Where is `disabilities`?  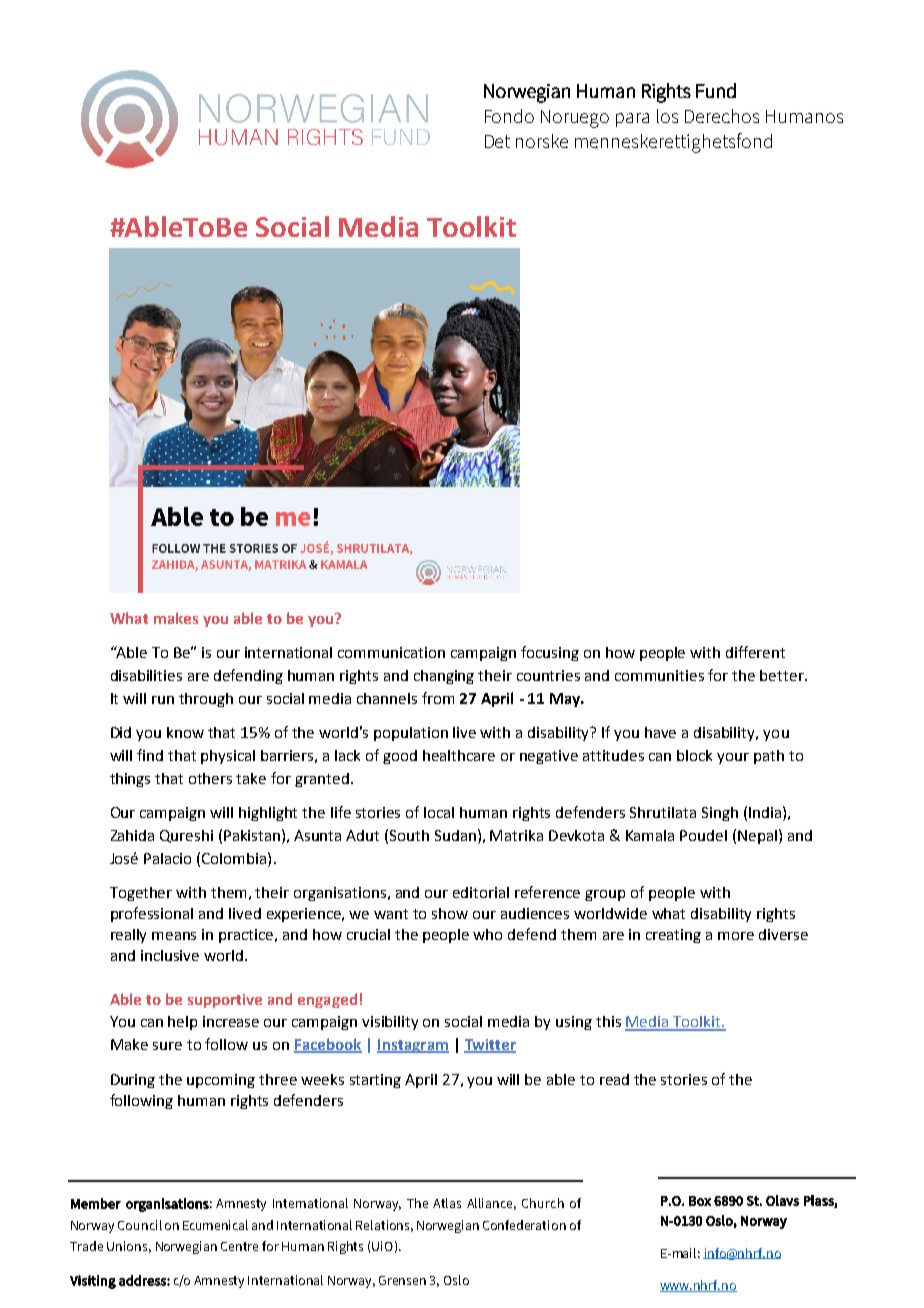 disabilities is located at coordinates (146, 675).
